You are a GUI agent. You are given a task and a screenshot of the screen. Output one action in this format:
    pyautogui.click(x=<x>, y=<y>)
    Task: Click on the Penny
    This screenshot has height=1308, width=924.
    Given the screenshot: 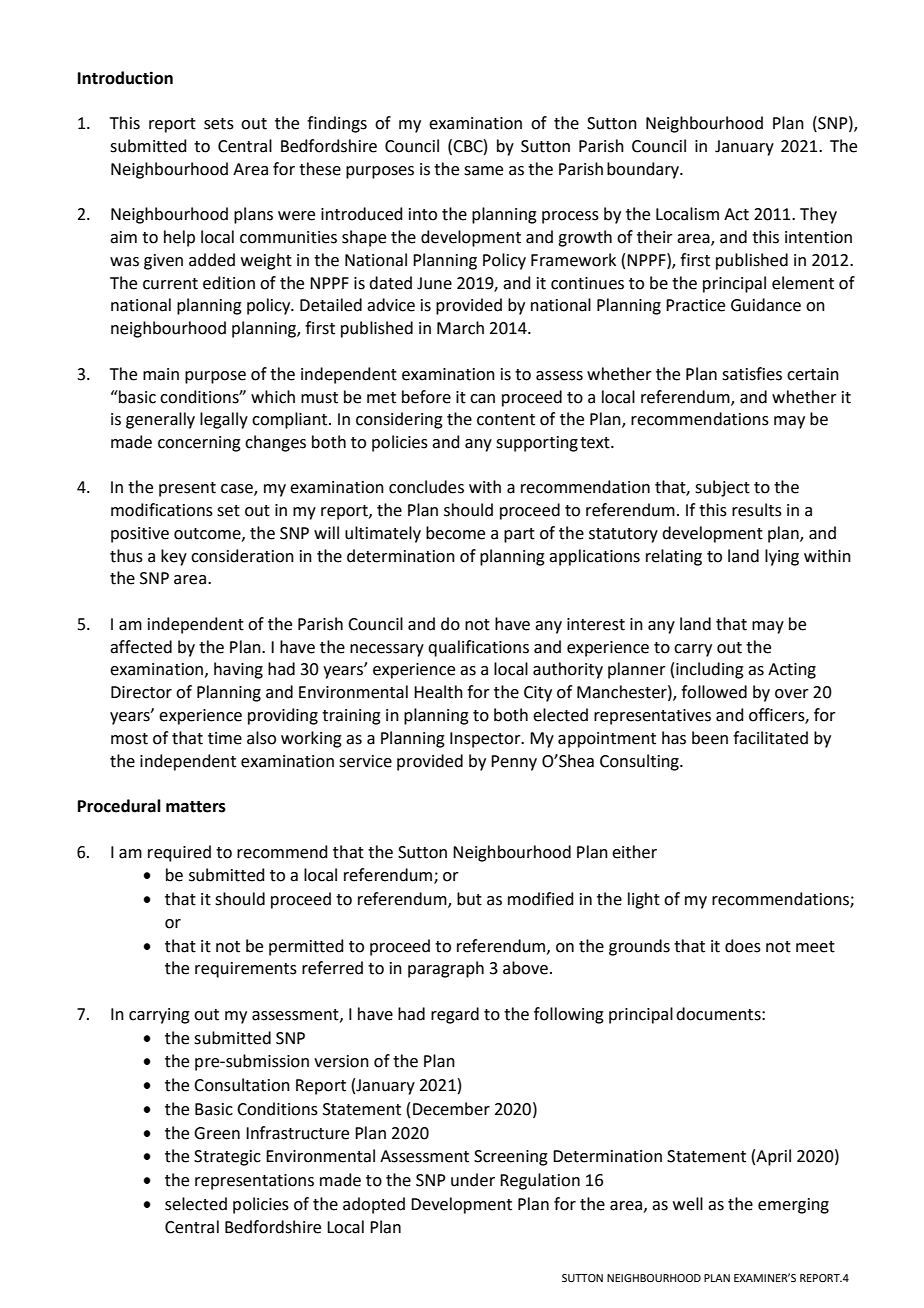 What is the action you would take?
    pyautogui.click(x=514, y=763)
